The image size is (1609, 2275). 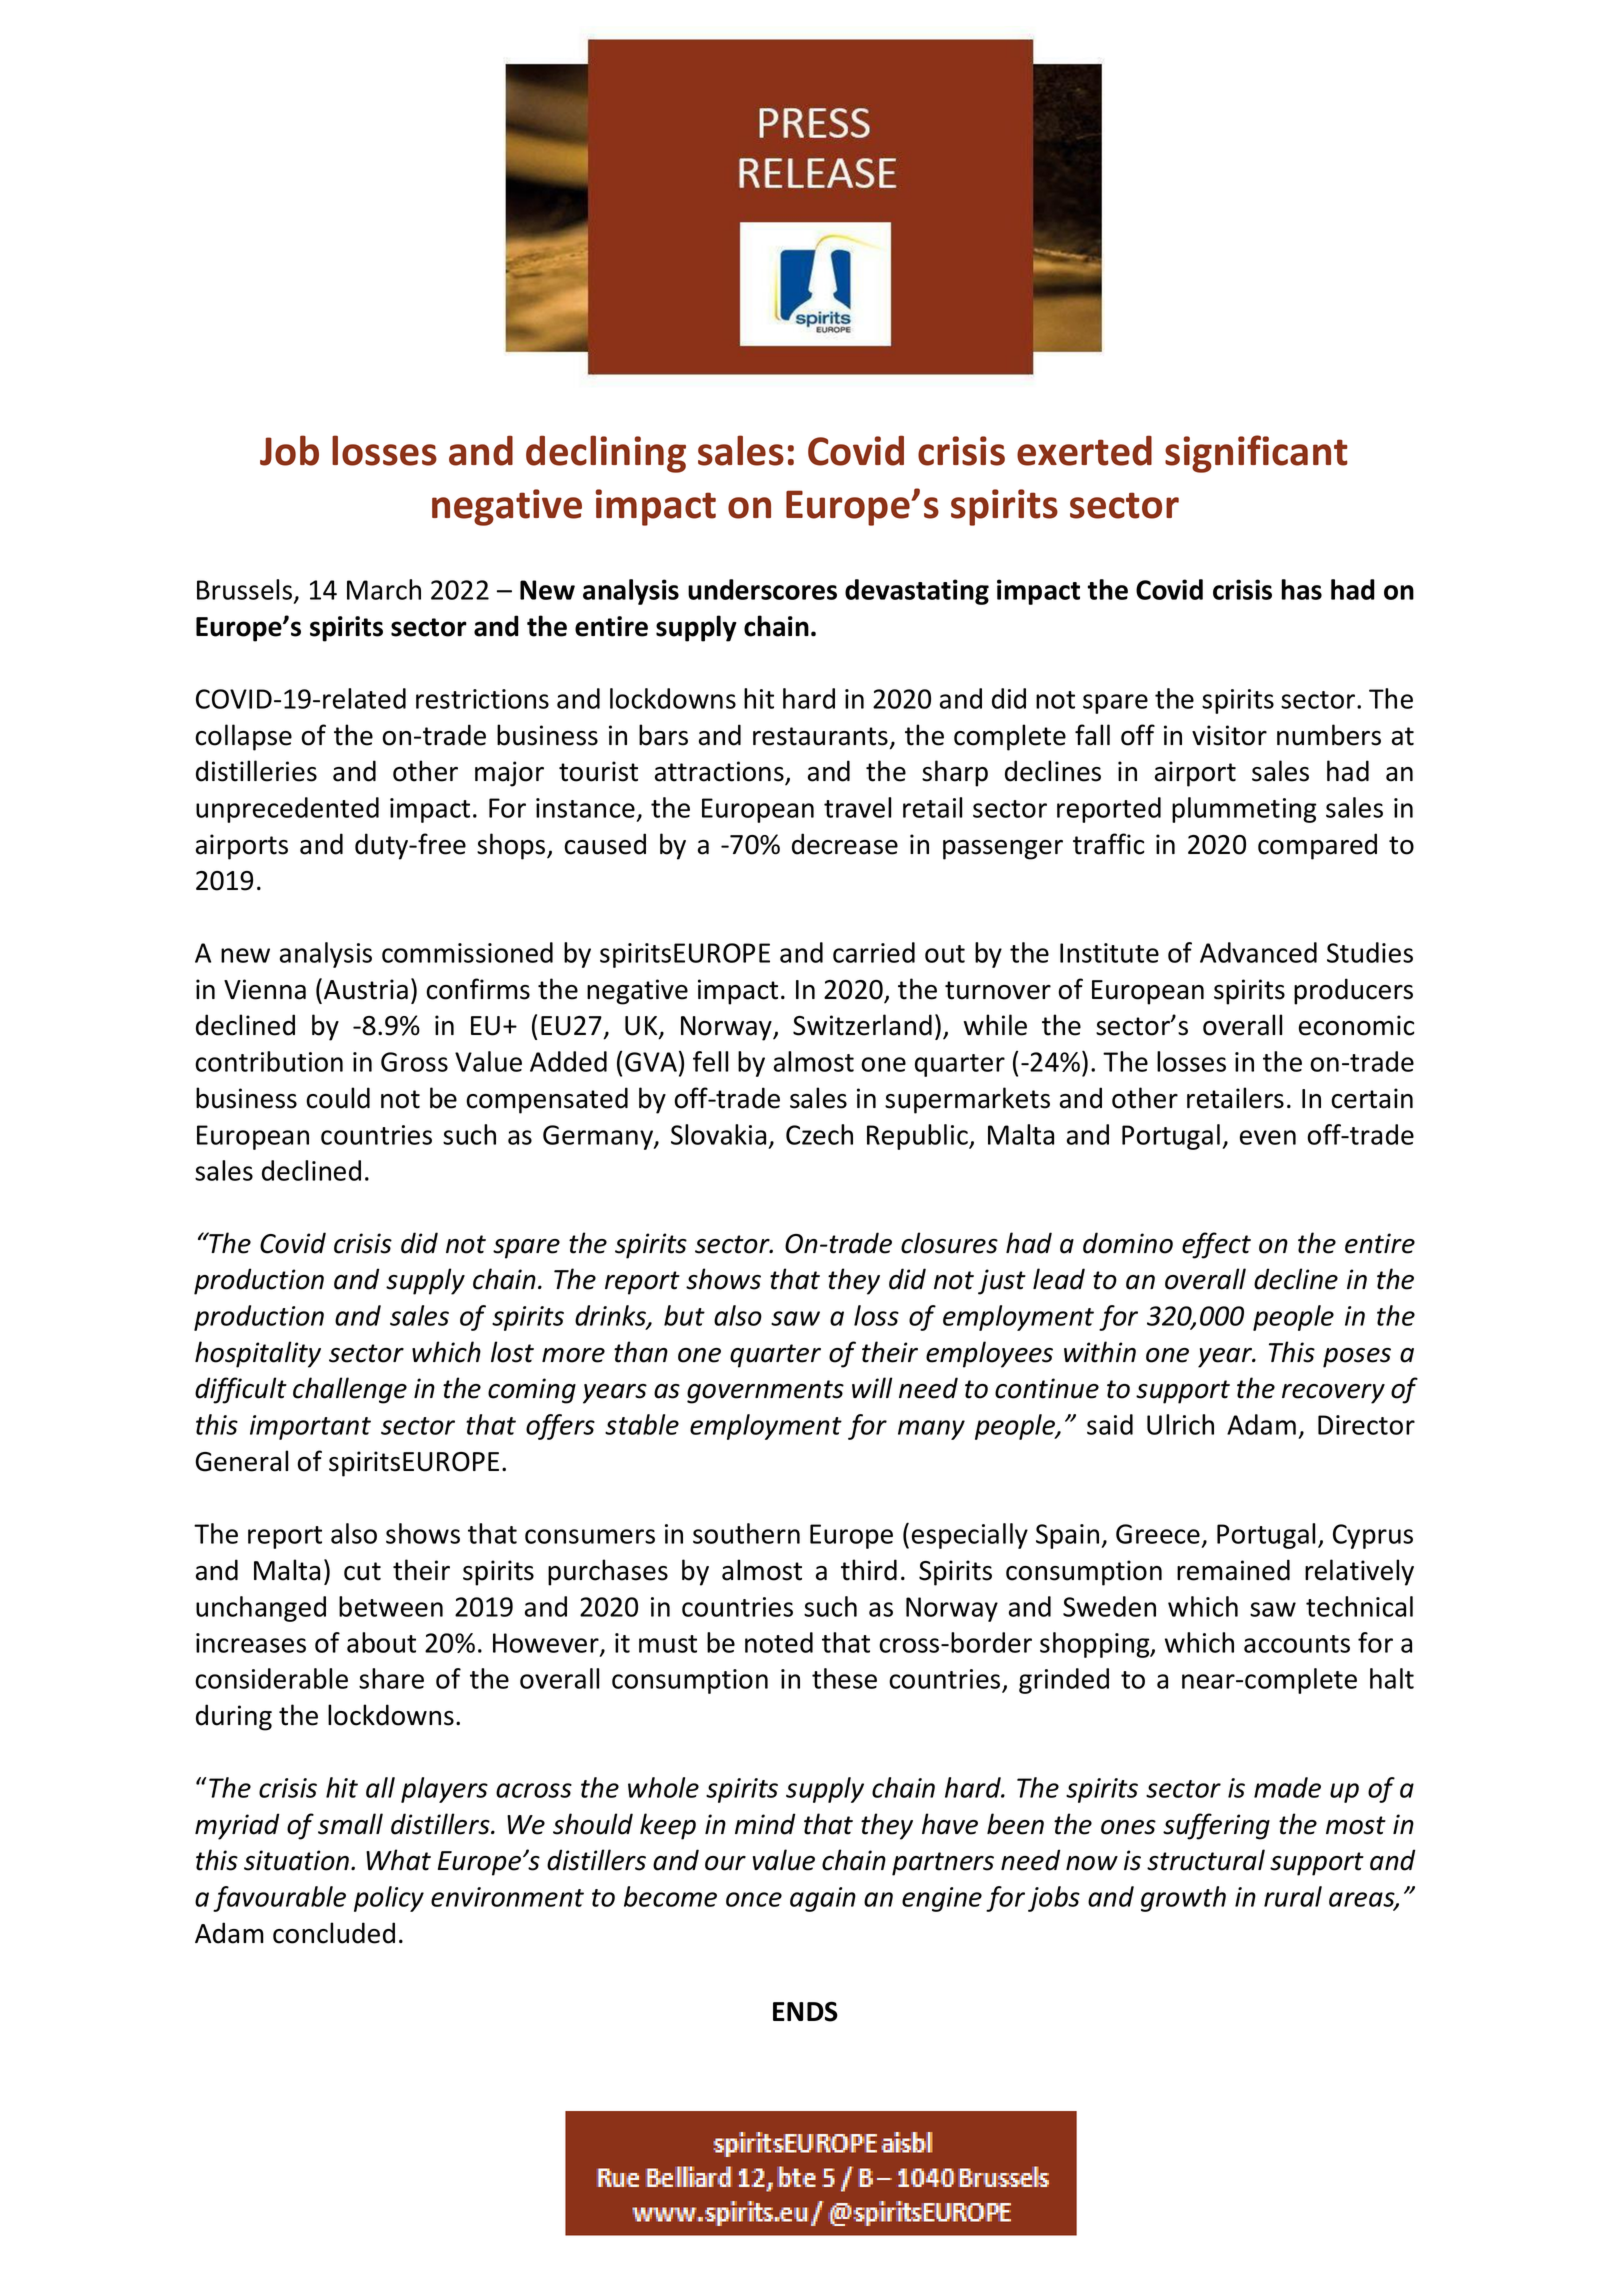 What do you see at coordinates (1256, 454) in the image?
I see `significant` at bounding box center [1256, 454].
